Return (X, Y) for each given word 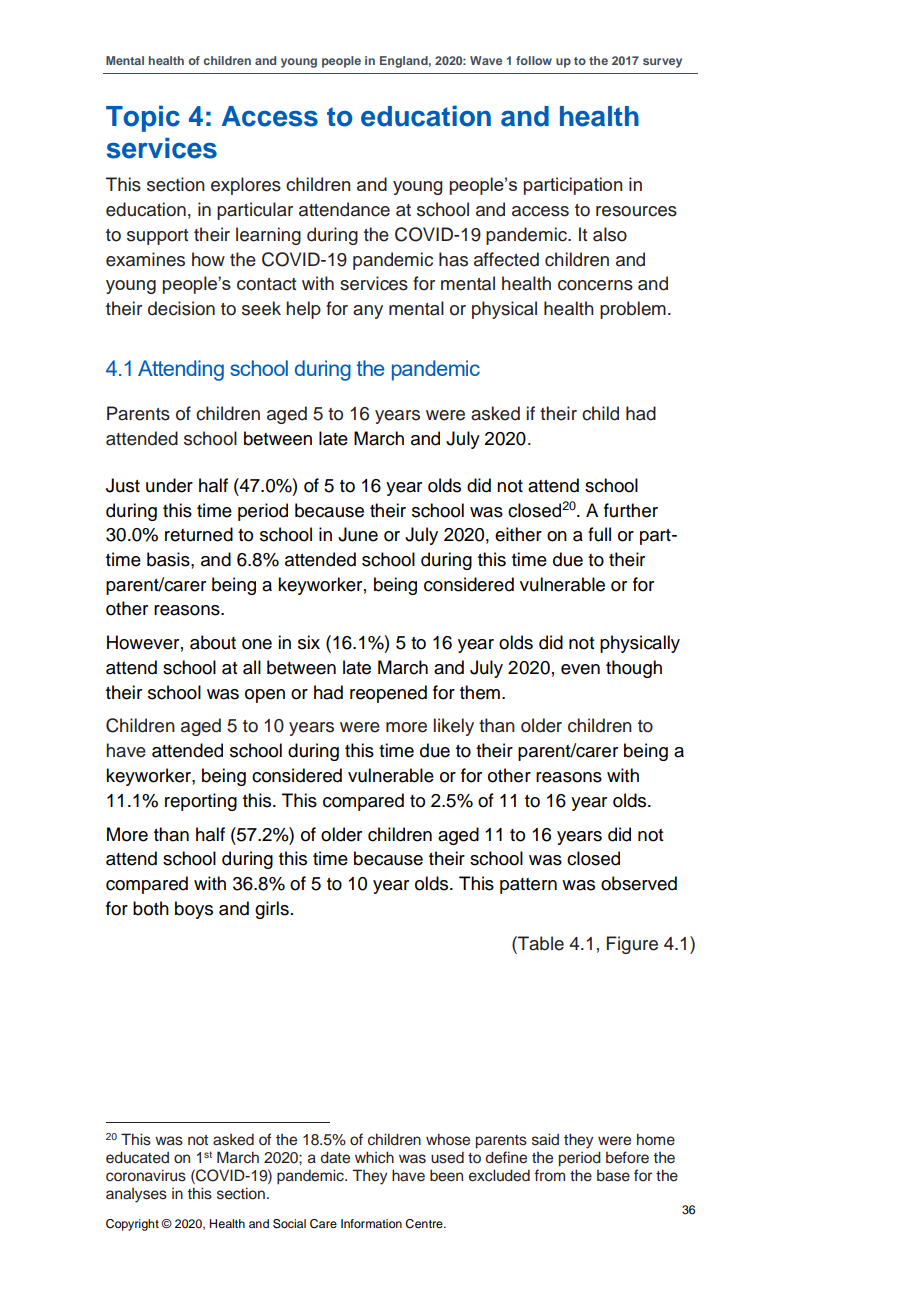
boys (194, 910)
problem (633, 310)
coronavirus (146, 1175)
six (309, 642)
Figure (632, 945)
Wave (486, 60)
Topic (143, 118)
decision (181, 308)
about (213, 642)
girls (272, 910)
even (580, 669)
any (368, 312)
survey (662, 63)
